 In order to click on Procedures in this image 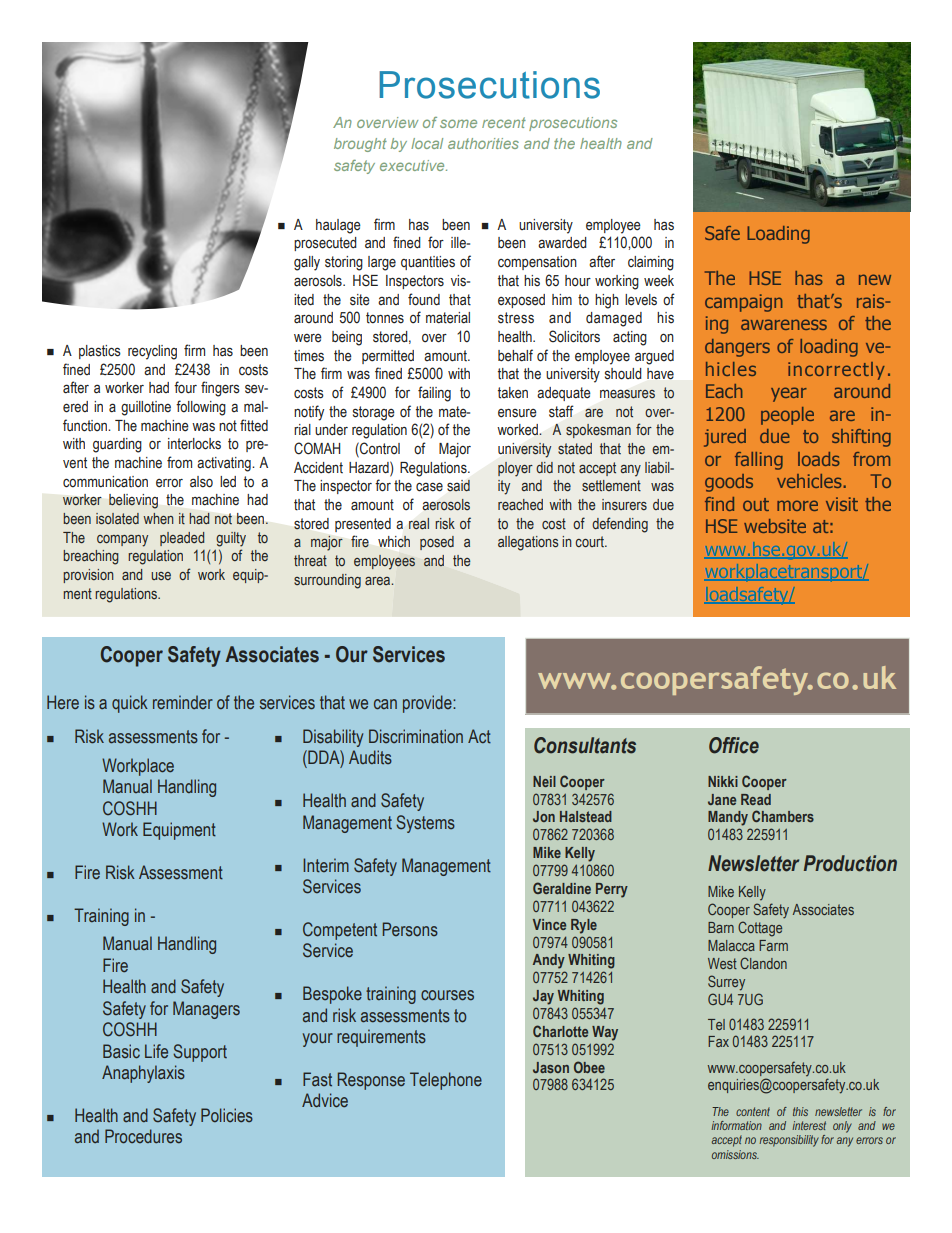, I will do `click(143, 1136)`.
